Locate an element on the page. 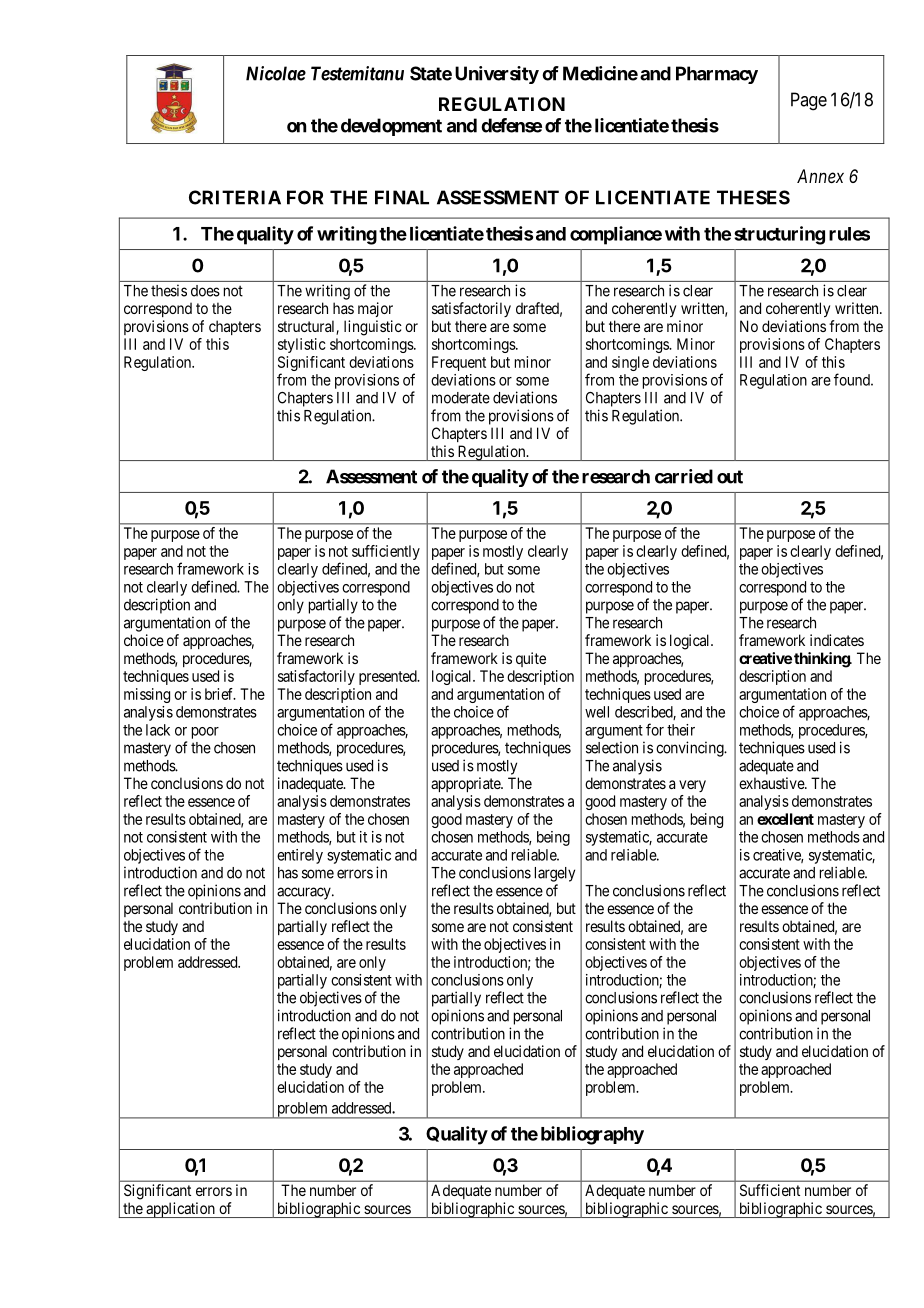  quite is located at coordinates (531, 659).
